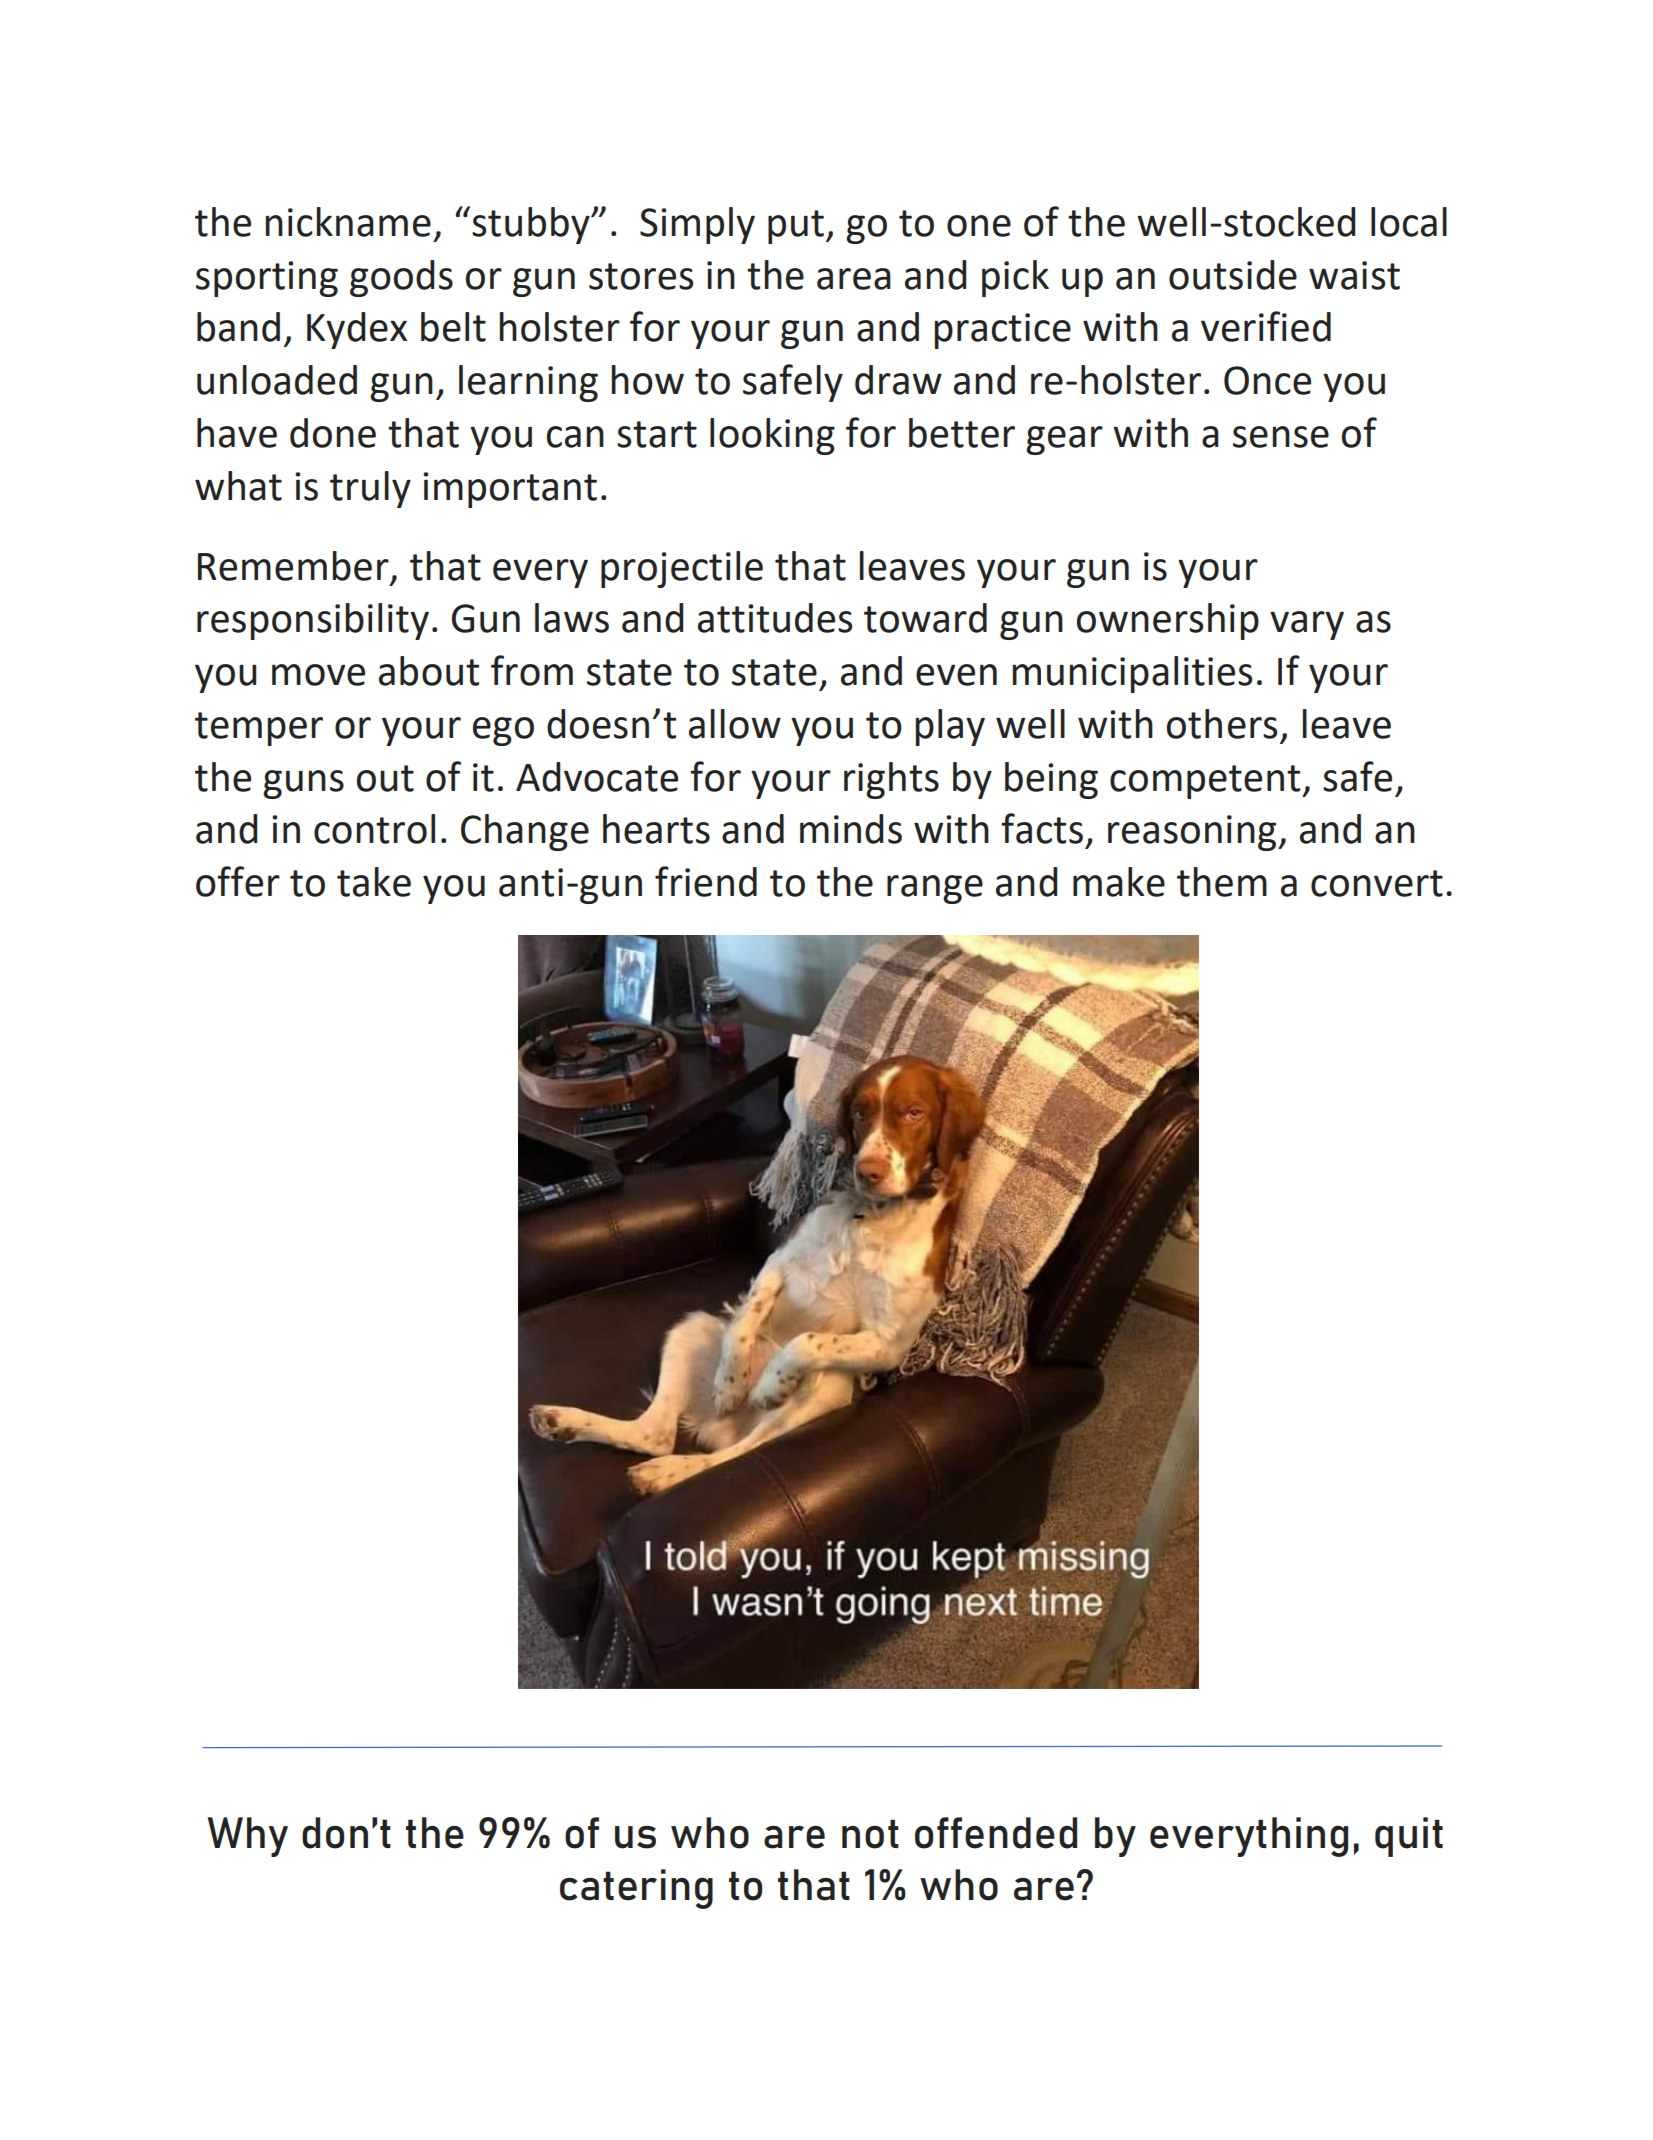  I want to click on minds, so click(851, 829).
